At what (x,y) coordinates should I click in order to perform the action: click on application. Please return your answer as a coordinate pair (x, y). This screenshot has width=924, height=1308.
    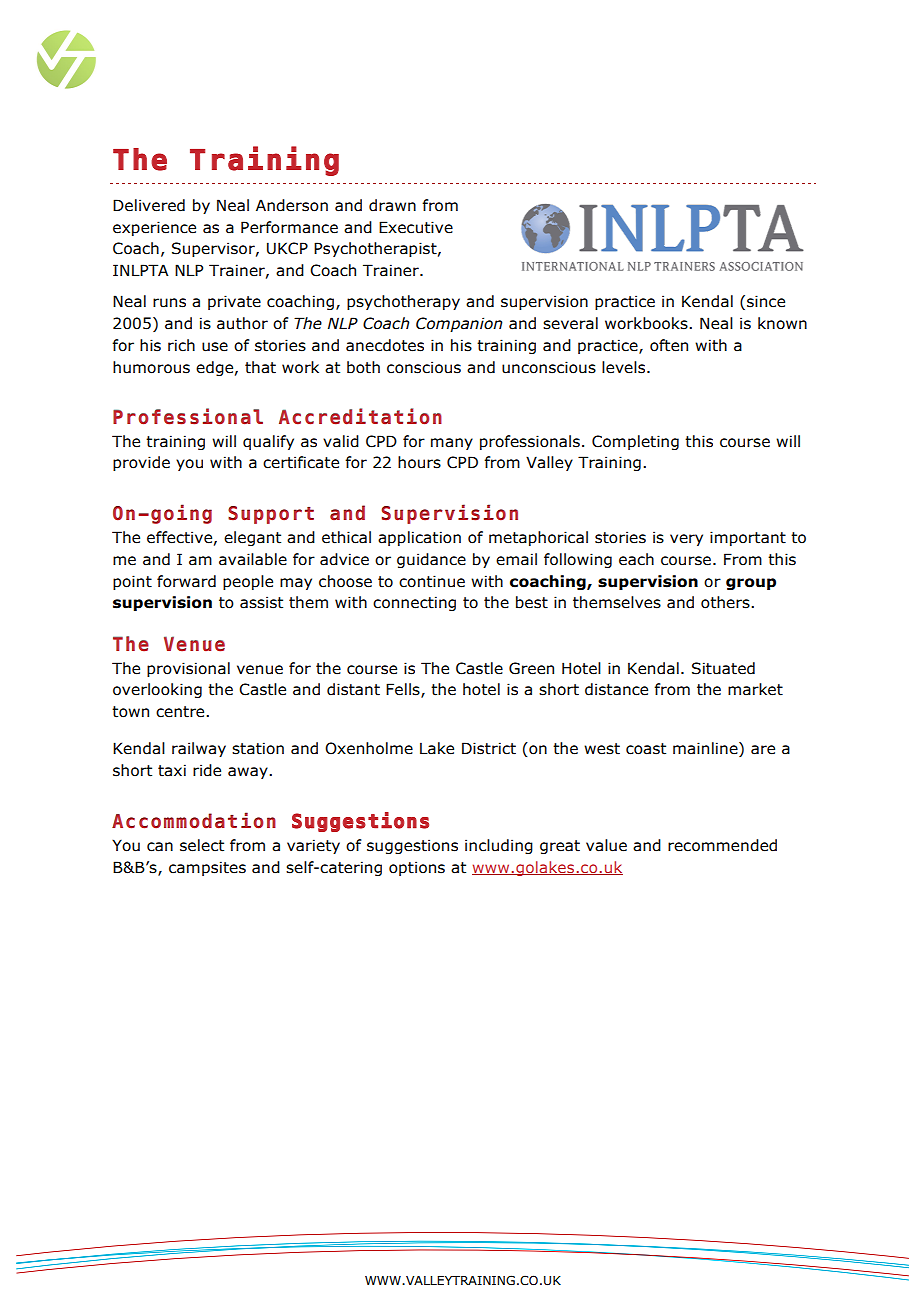
    Looking at the image, I should click on (419, 538).
